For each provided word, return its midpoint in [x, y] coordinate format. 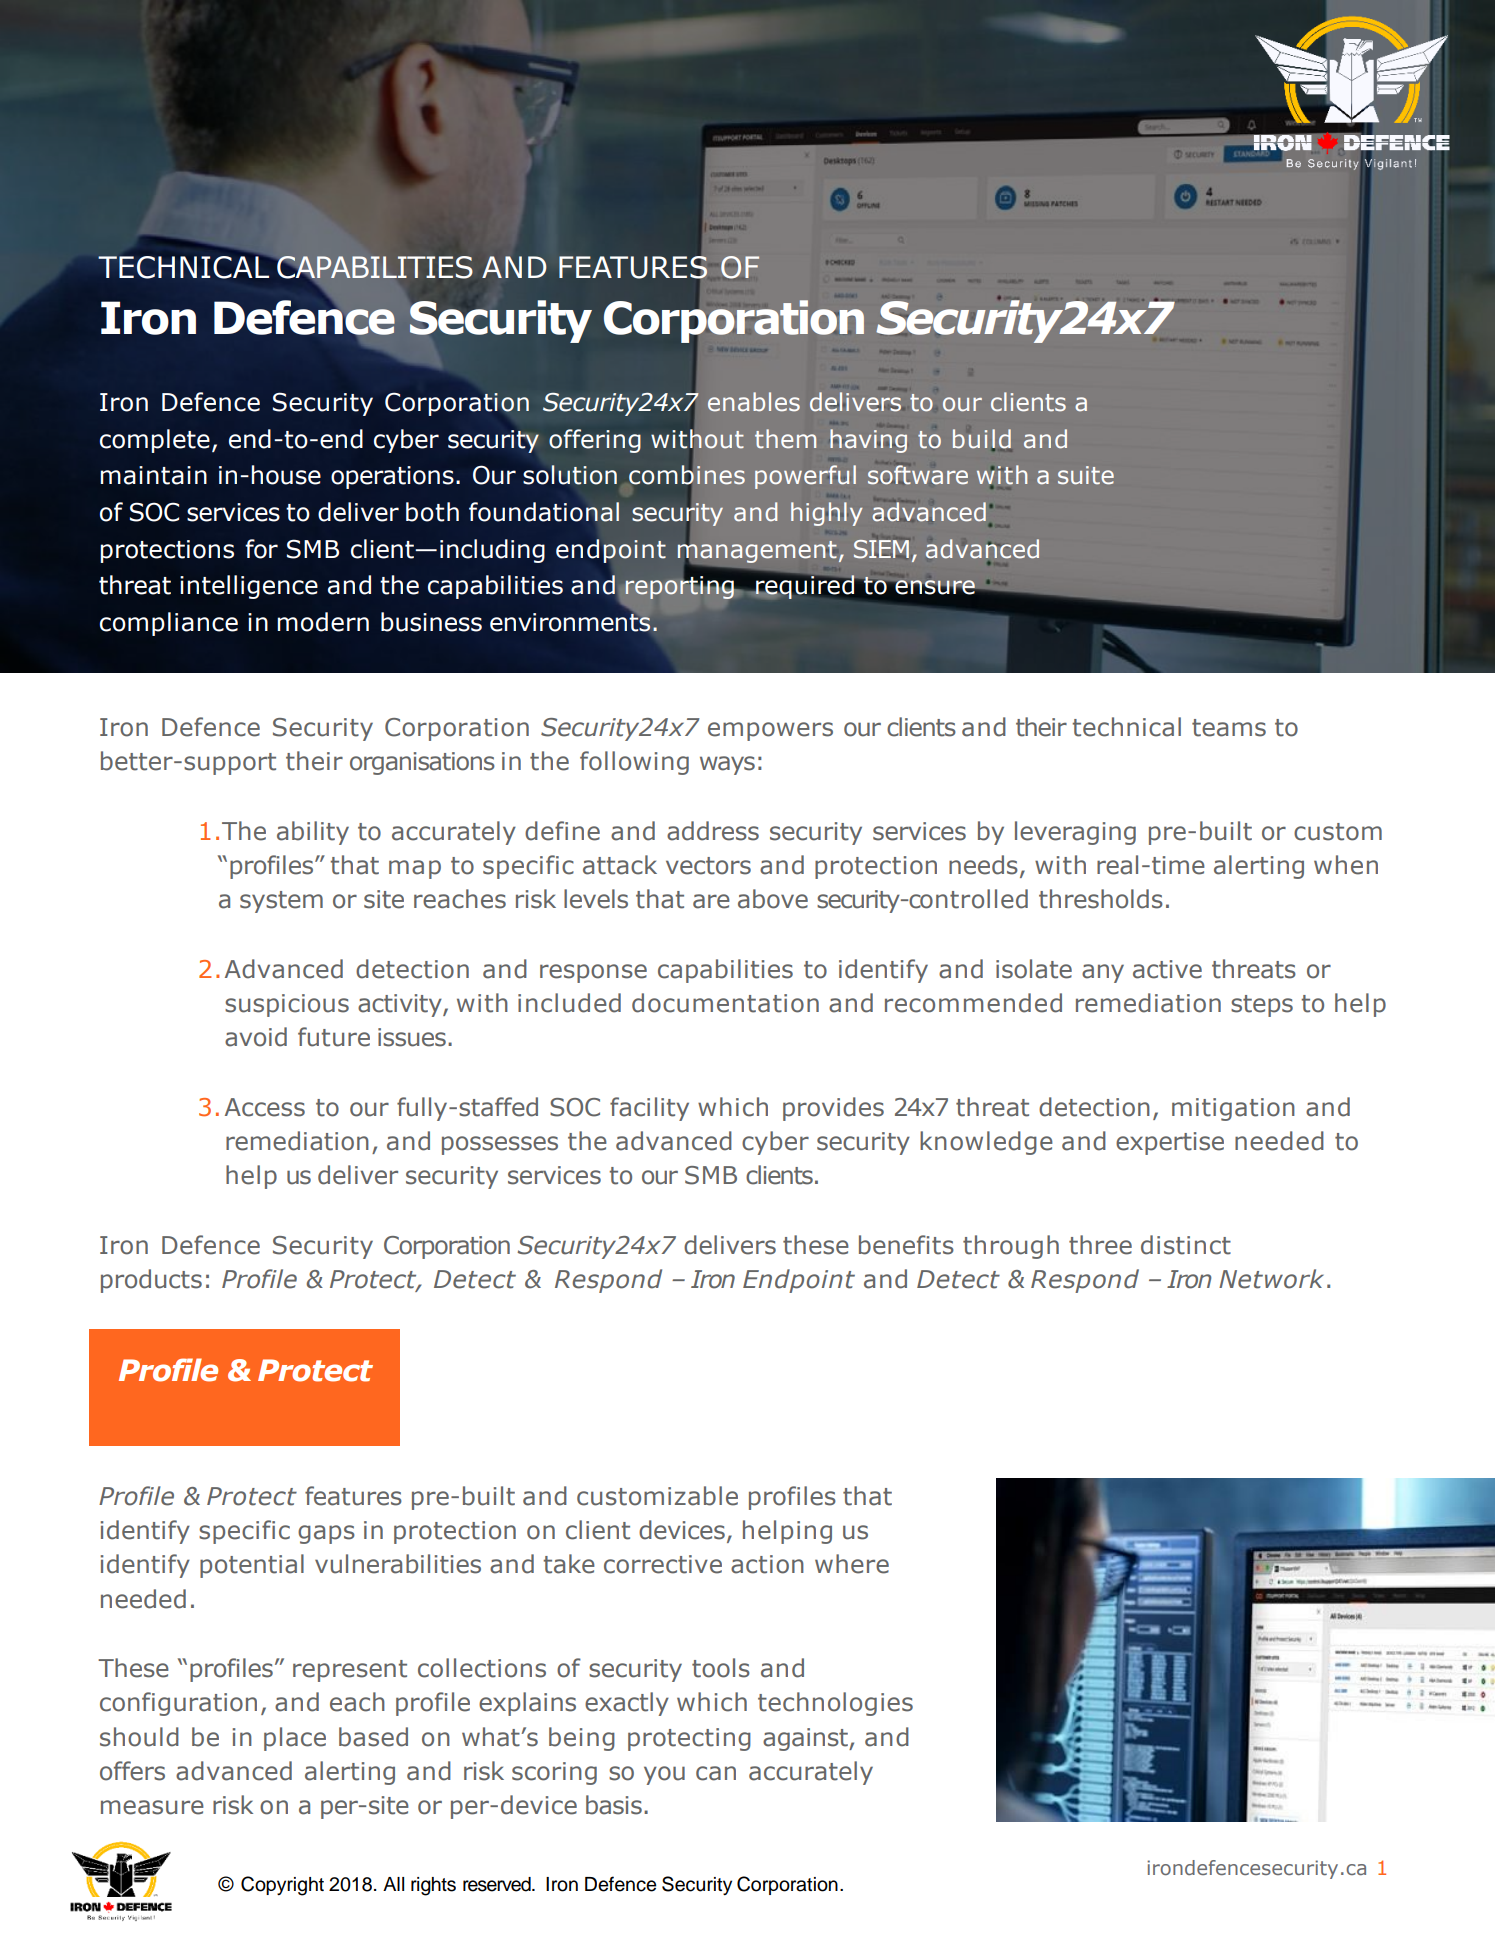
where [852, 1564]
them [785, 439]
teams [1229, 728]
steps [1262, 1006]
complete [155, 441]
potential [252, 1566]
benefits [906, 1245]
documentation [725, 1003]
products [151, 1281]
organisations [422, 763]
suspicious [287, 1005]
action [767, 1564]
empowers [770, 731]
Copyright [282, 1886]
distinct [1186, 1245]
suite [1086, 475]
